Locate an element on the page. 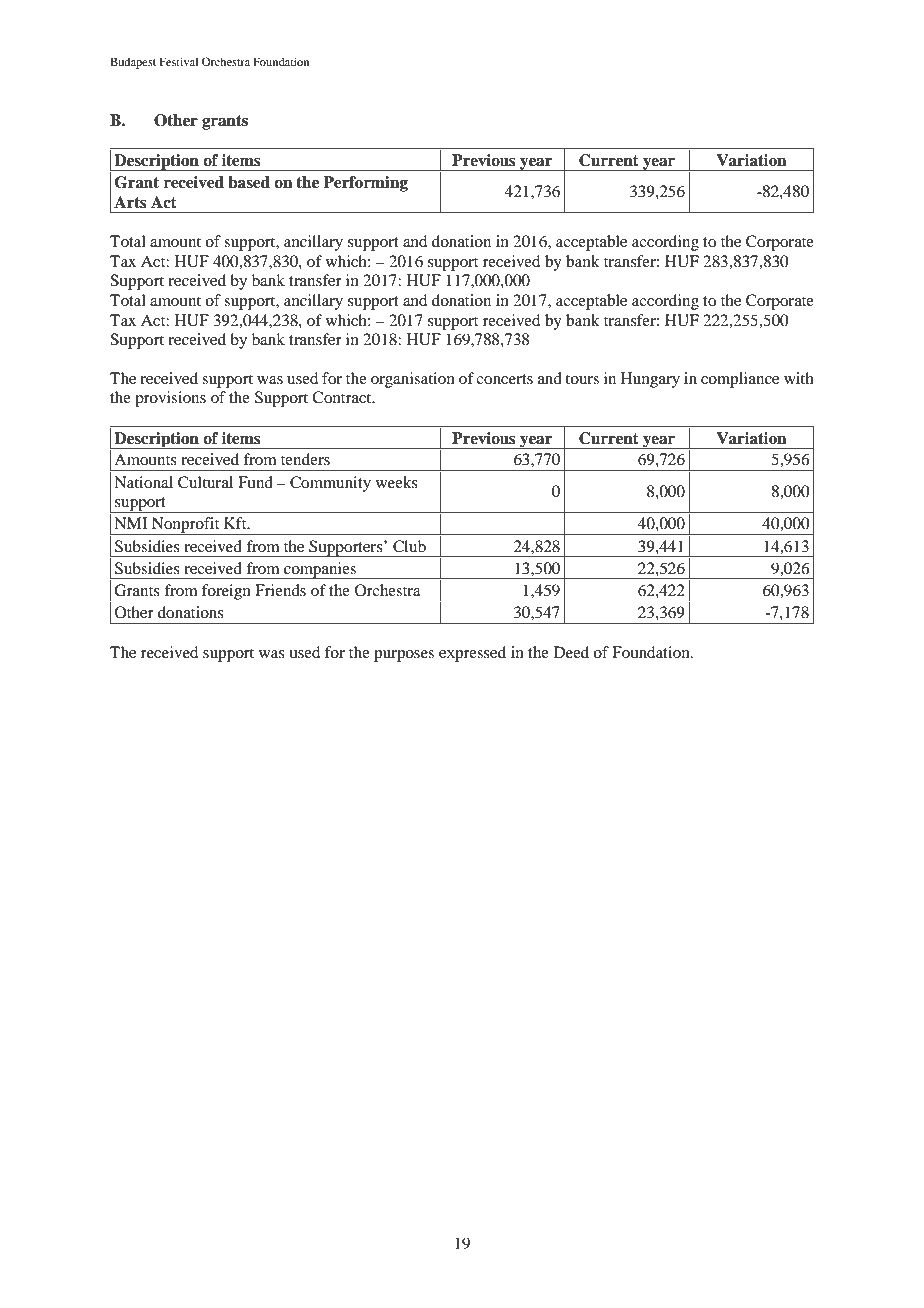 The width and height of the page is (924, 1308). provisions is located at coordinates (170, 399).
